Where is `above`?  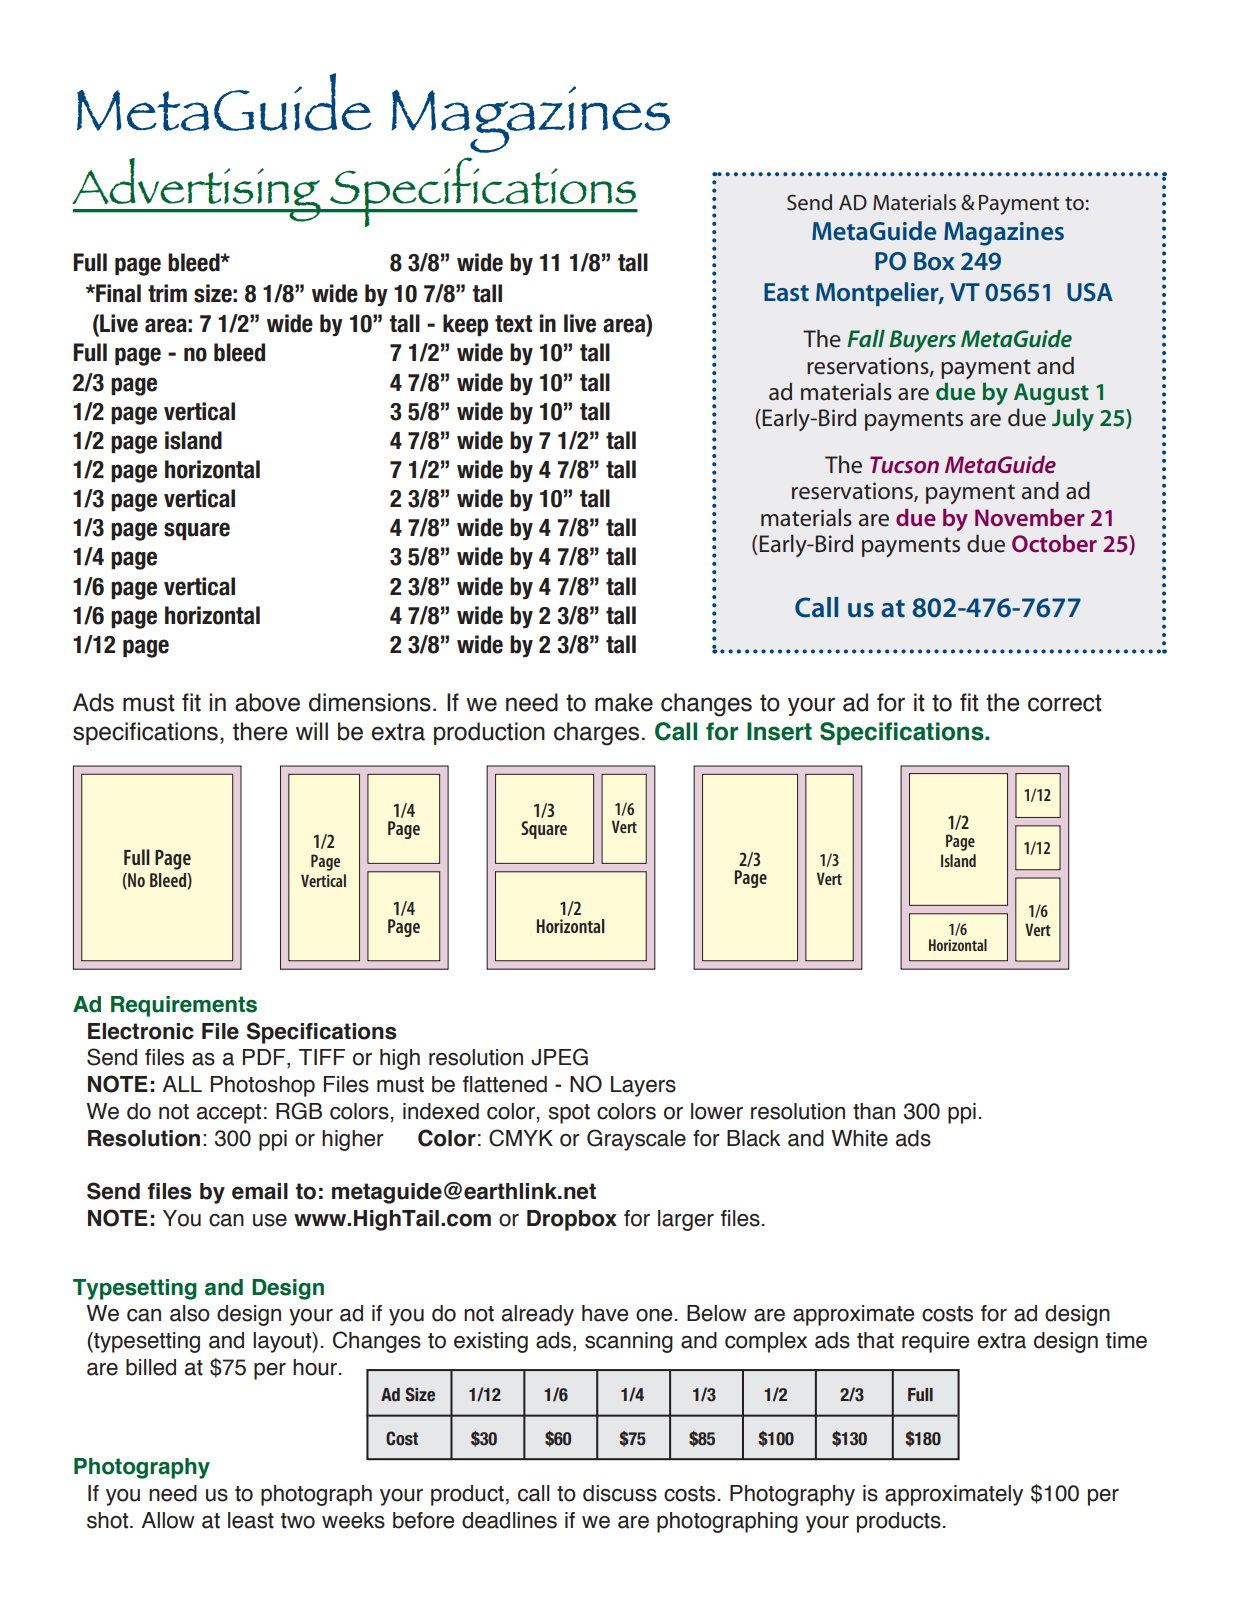 above is located at coordinates (267, 702).
